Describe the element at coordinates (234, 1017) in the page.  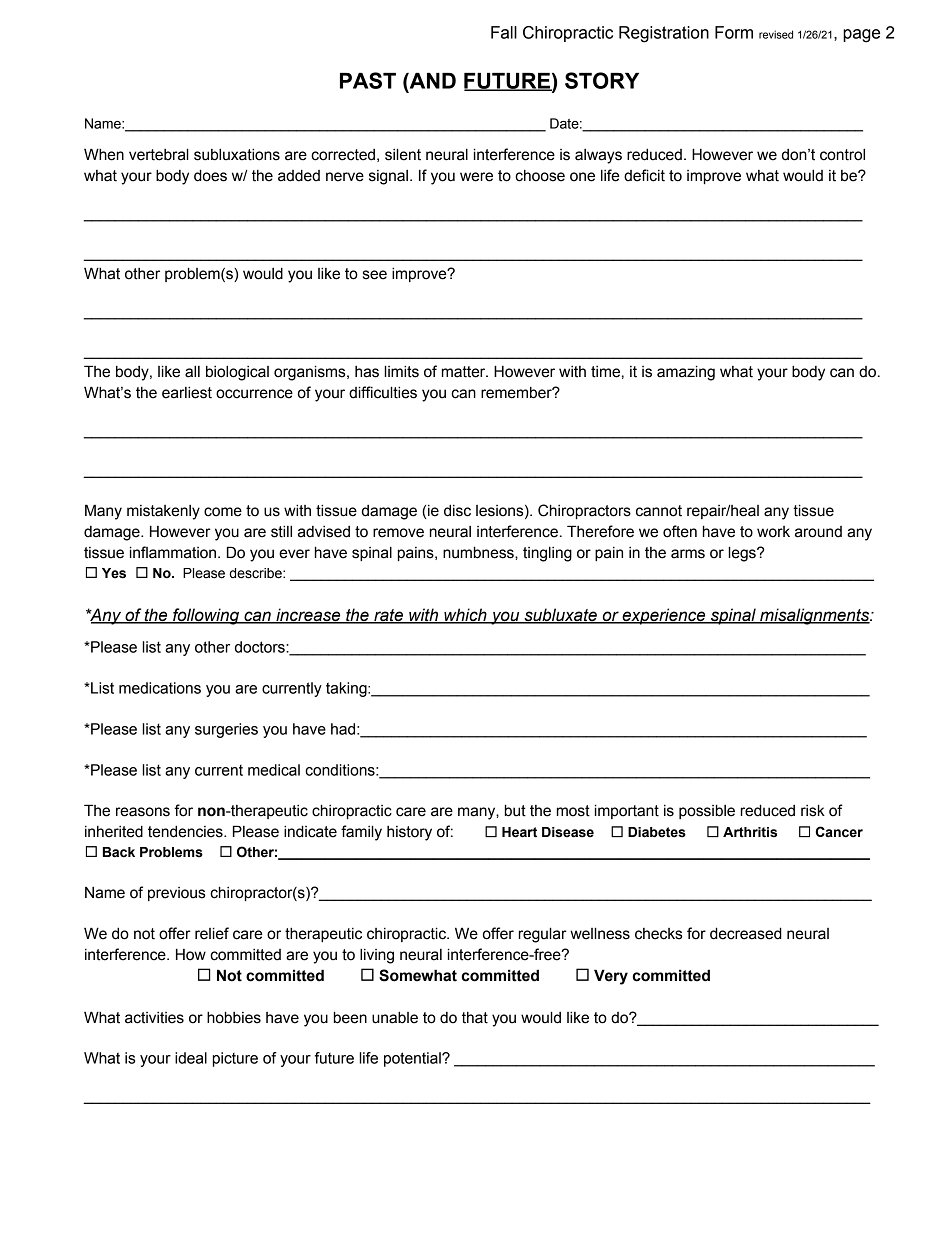
I see `hobbies` at that location.
